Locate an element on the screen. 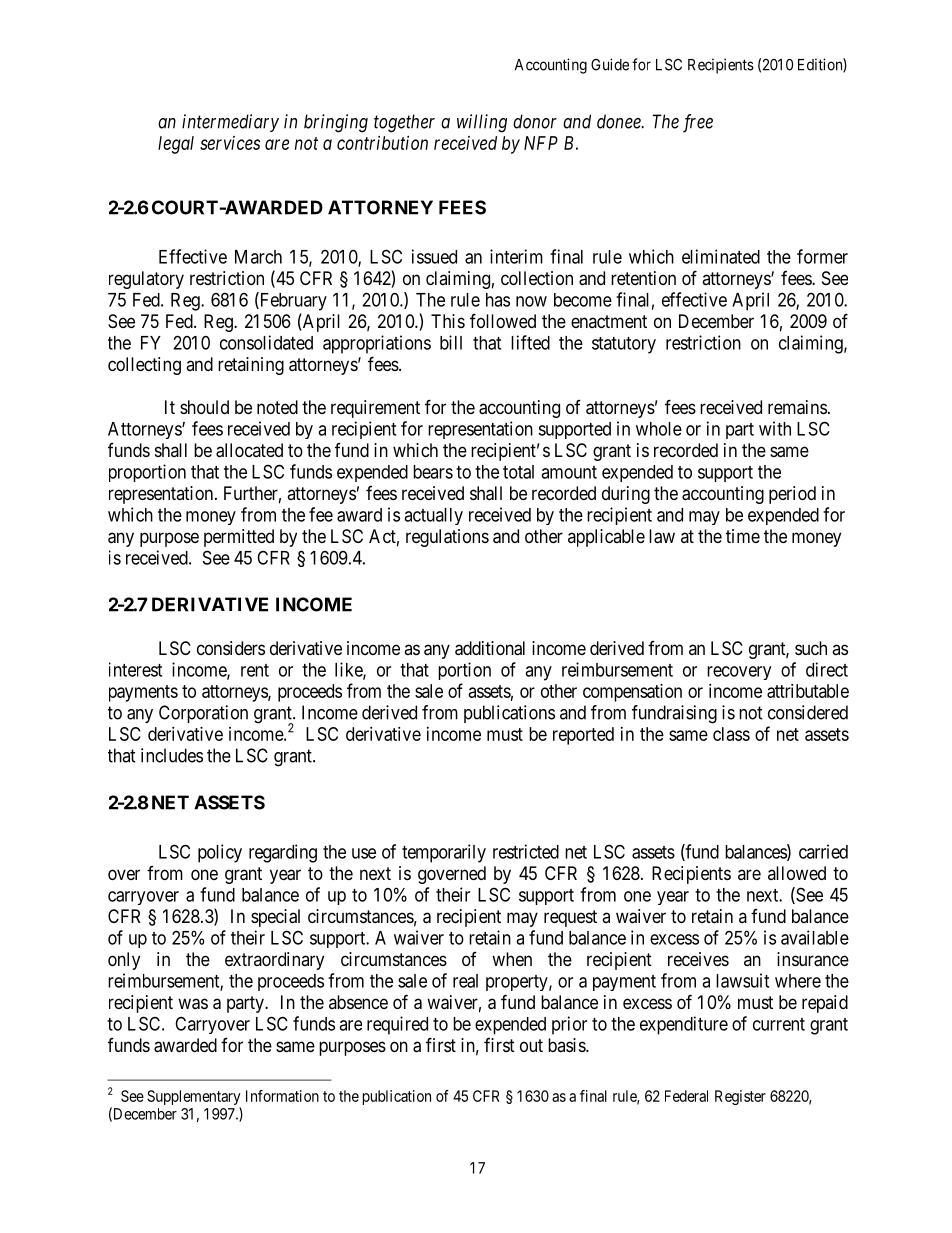  consolidated is located at coordinates (266, 342).
